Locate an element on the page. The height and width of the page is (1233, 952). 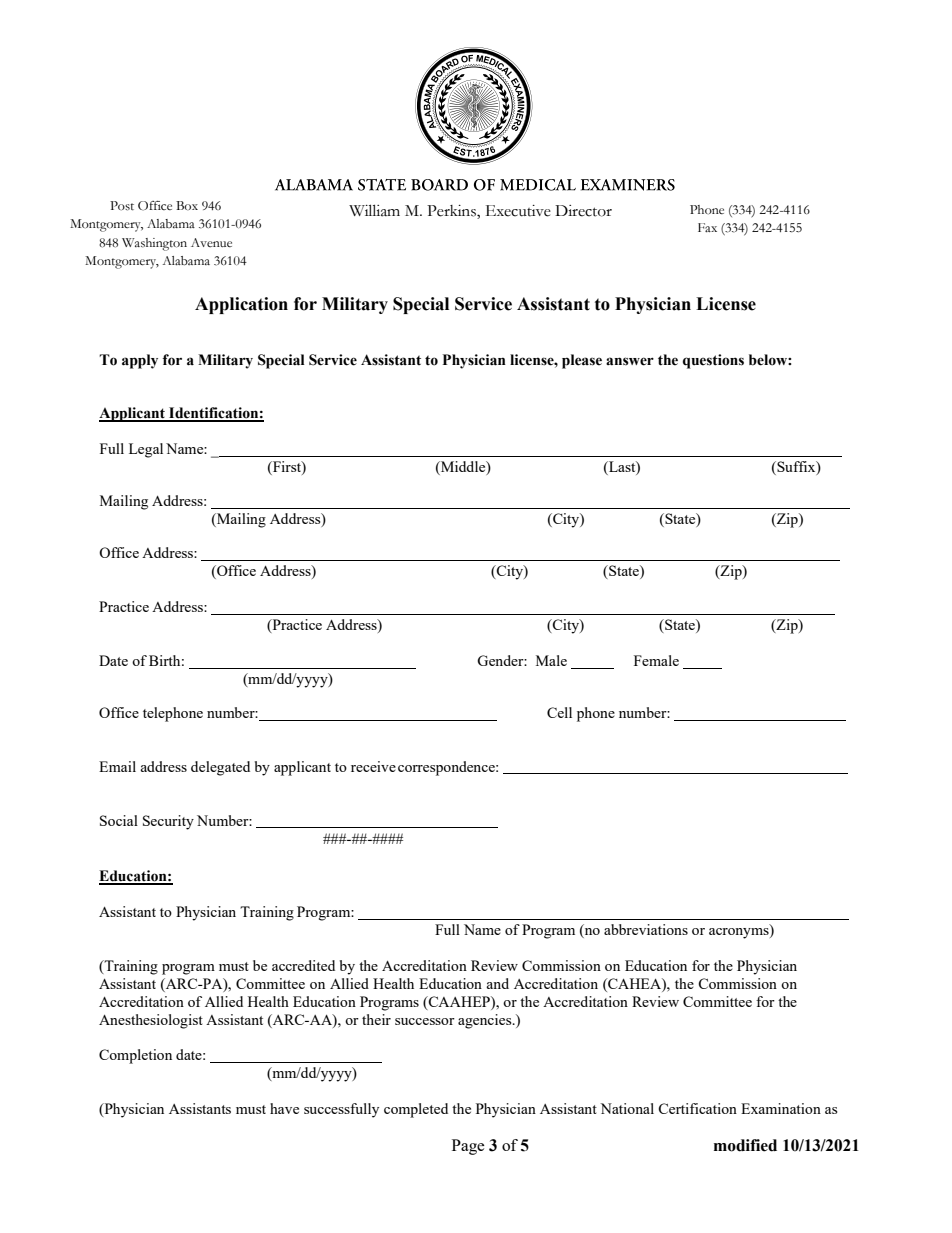
have is located at coordinates (284, 1108).
